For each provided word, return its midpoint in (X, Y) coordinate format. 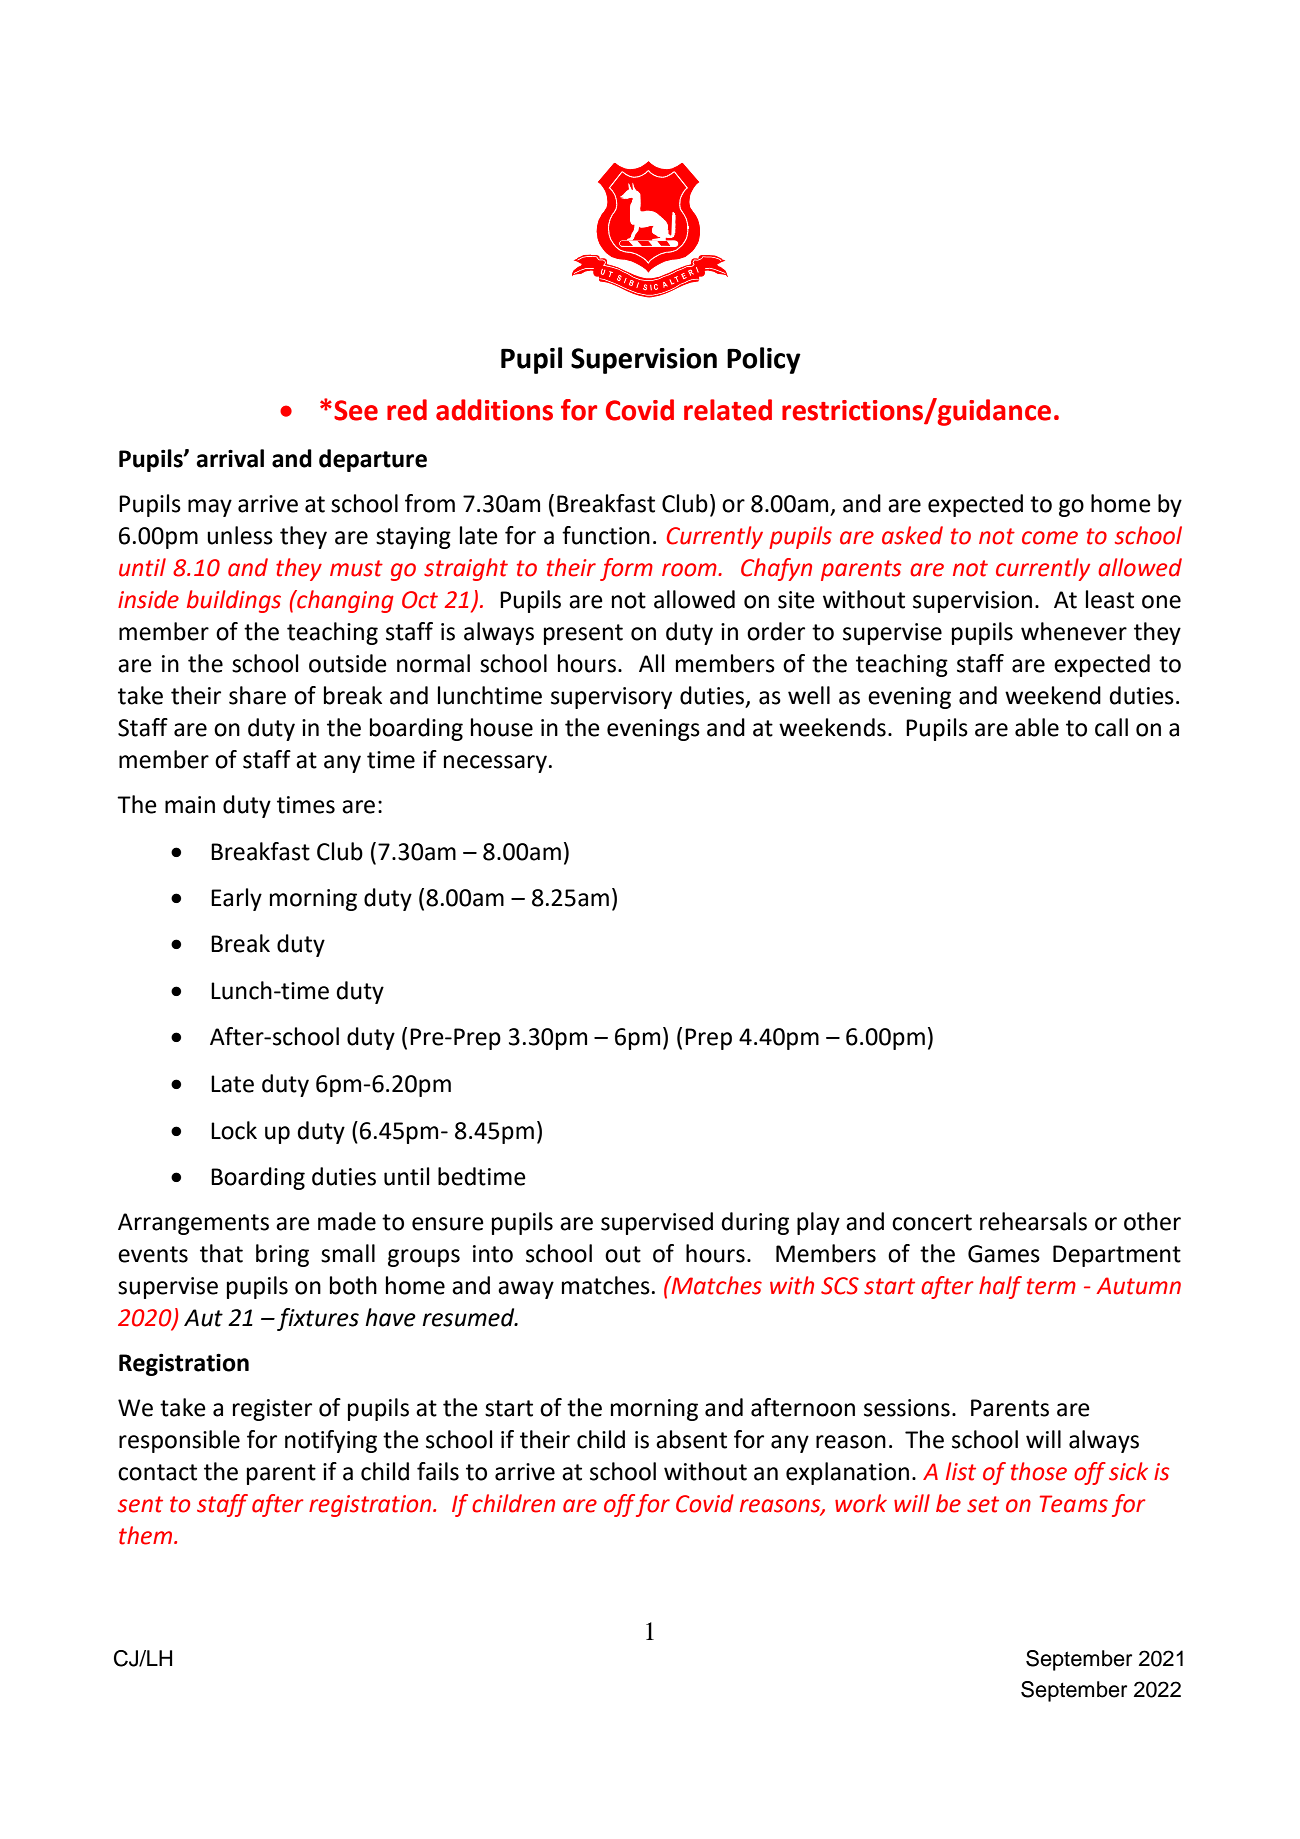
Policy (764, 360)
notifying (331, 1441)
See (356, 410)
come (1050, 538)
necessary (495, 764)
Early (236, 899)
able (1037, 727)
